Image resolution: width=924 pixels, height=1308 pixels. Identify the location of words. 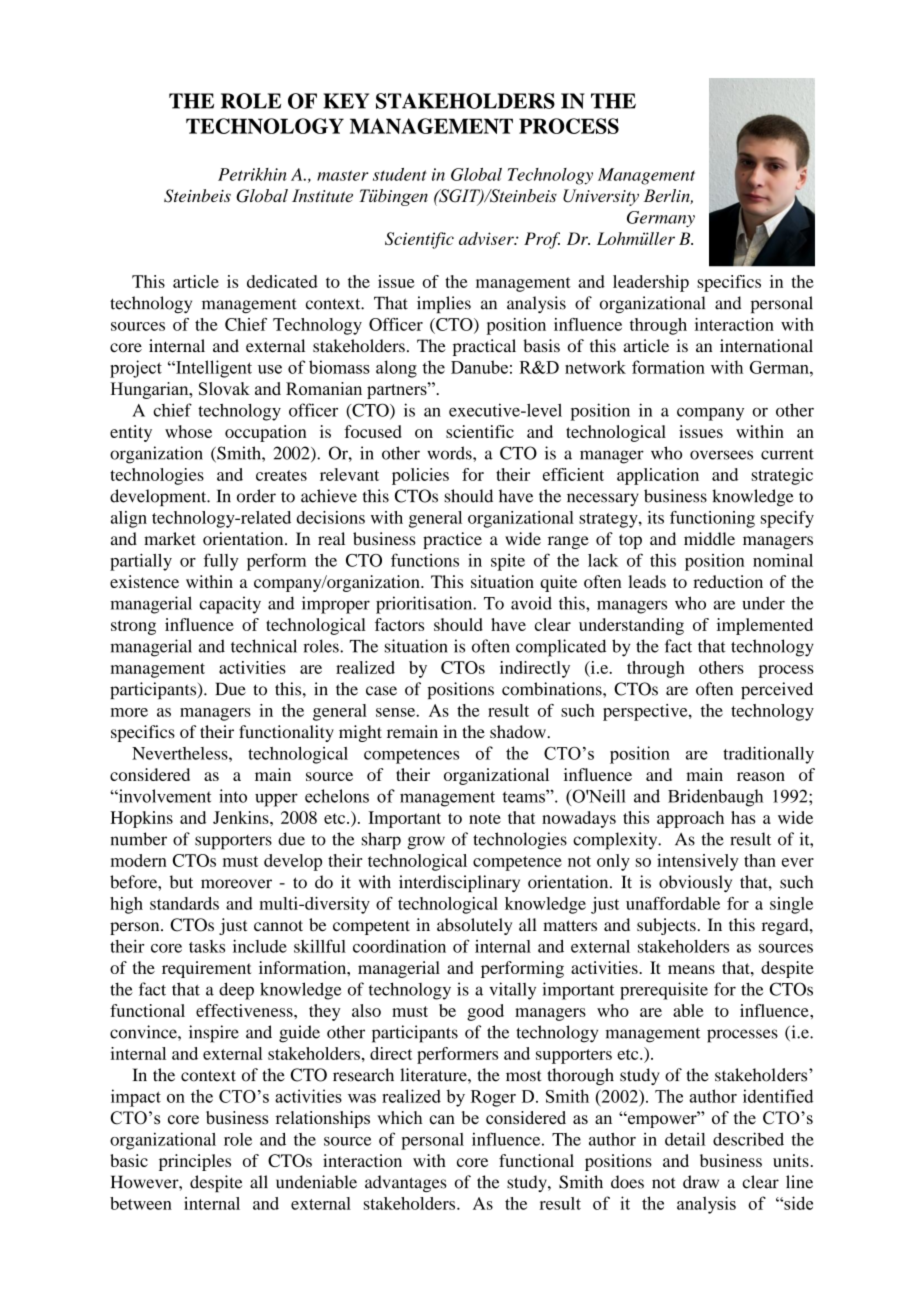
(450, 453).
